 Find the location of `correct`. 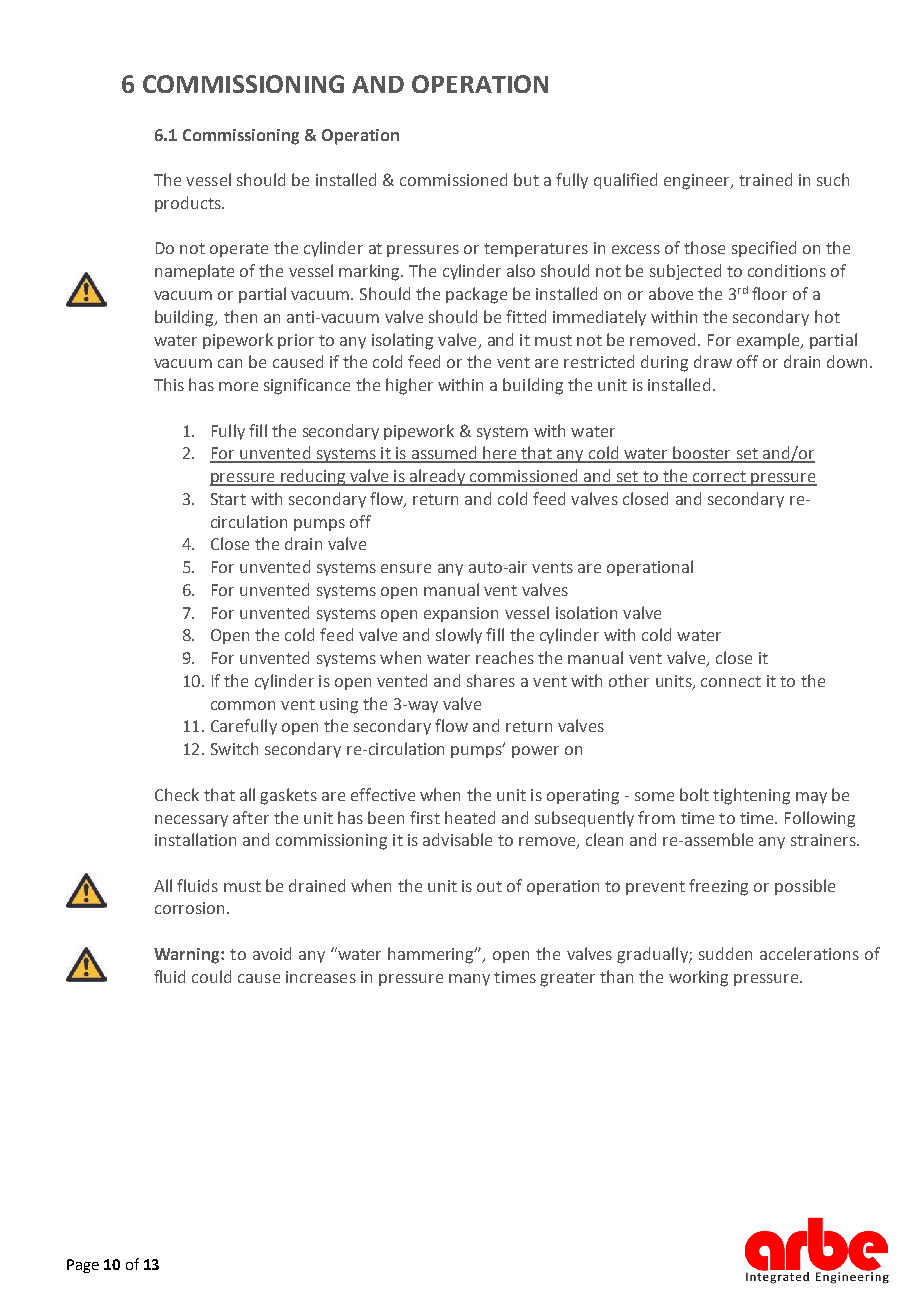

correct is located at coordinates (720, 478).
